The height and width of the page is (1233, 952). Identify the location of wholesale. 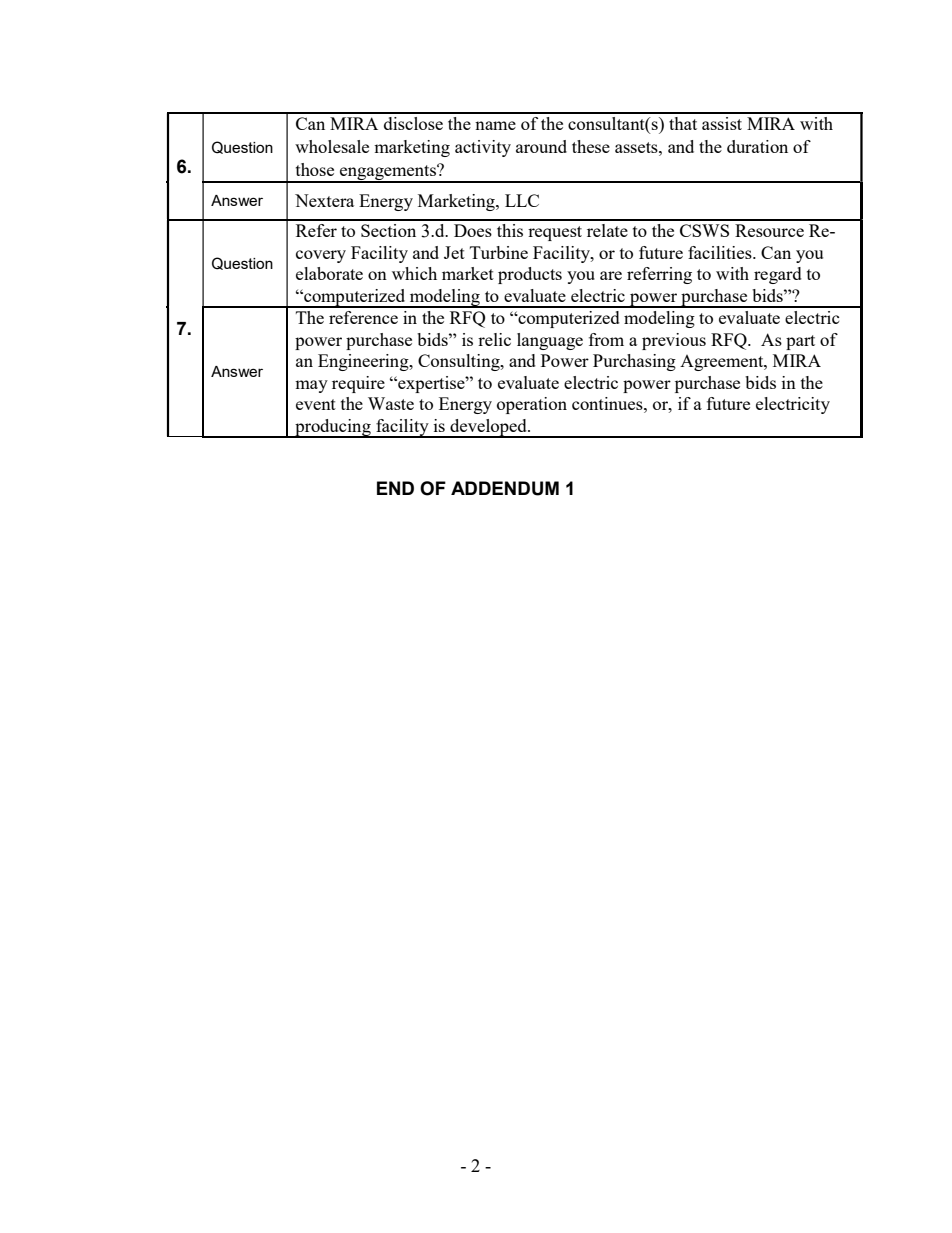
(332, 146).
